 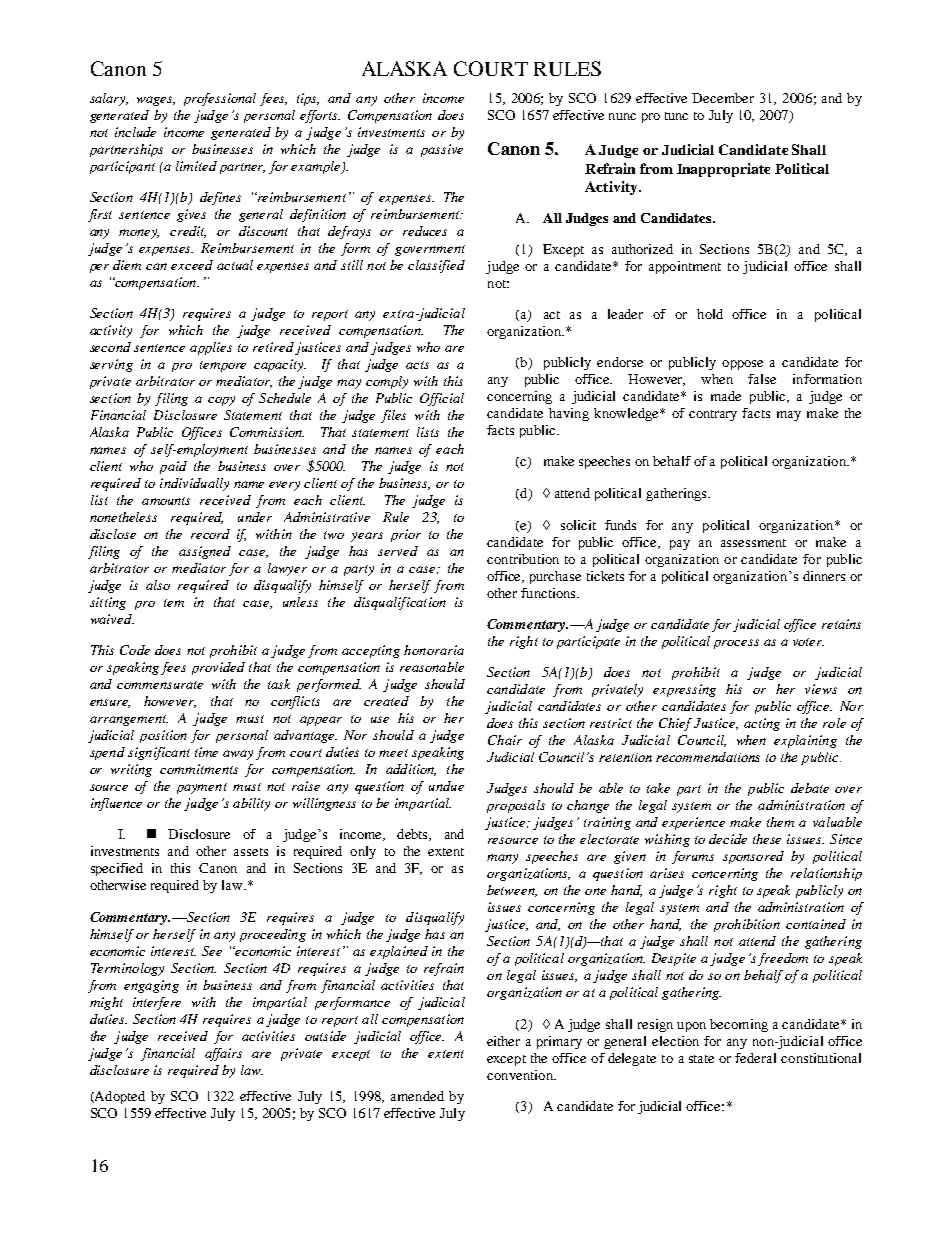 What do you see at coordinates (503, 1041) in the screenshot?
I see `either` at bounding box center [503, 1041].
